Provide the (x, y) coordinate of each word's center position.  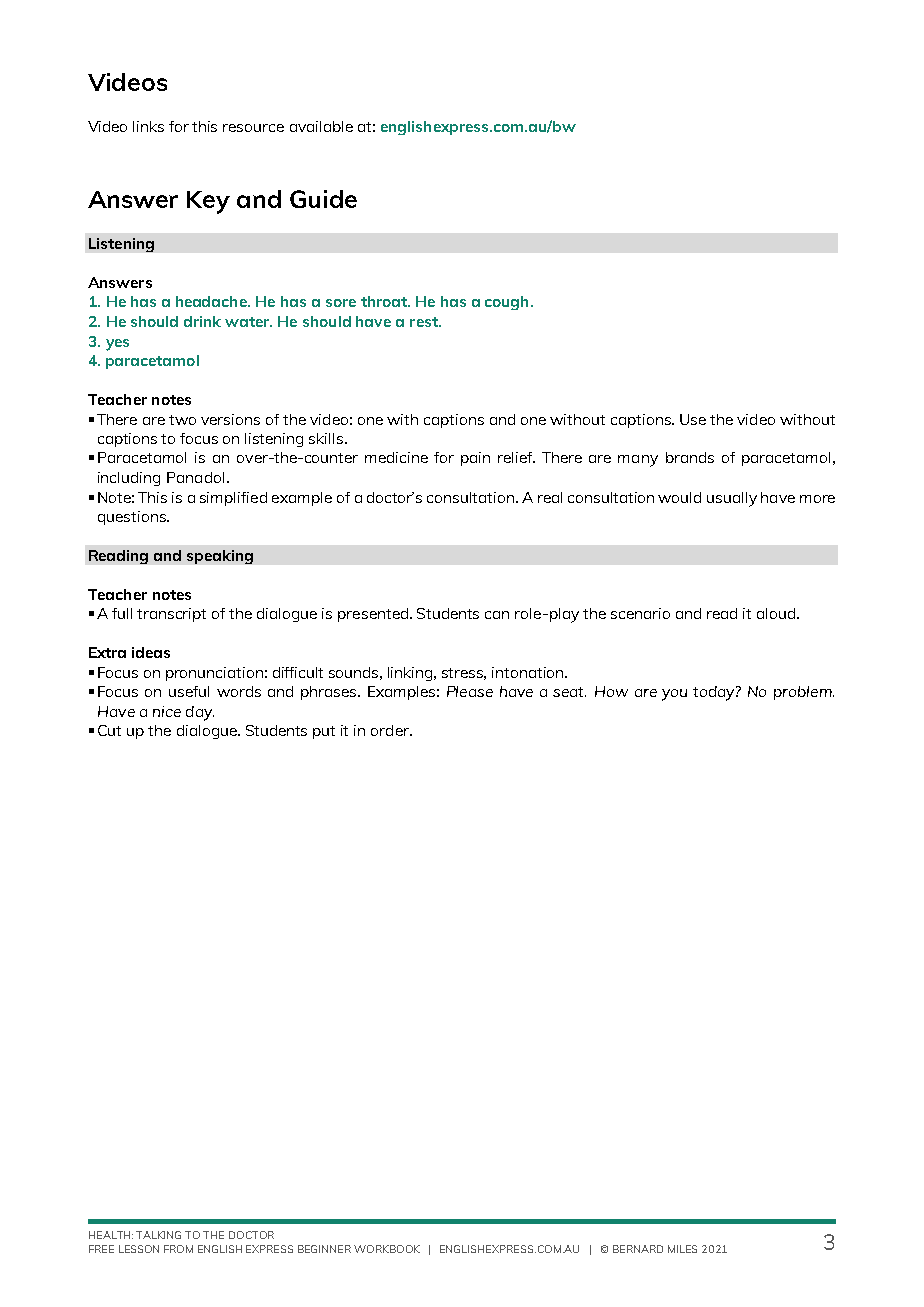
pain (475, 459)
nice (167, 711)
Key (208, 202)
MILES (682, 1249)
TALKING (158, 1235)
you (674, 695)
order (391, 730)
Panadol (195, 477)
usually (732, 499)
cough (506, 303)
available (321, 126)
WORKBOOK (387, 1249)
